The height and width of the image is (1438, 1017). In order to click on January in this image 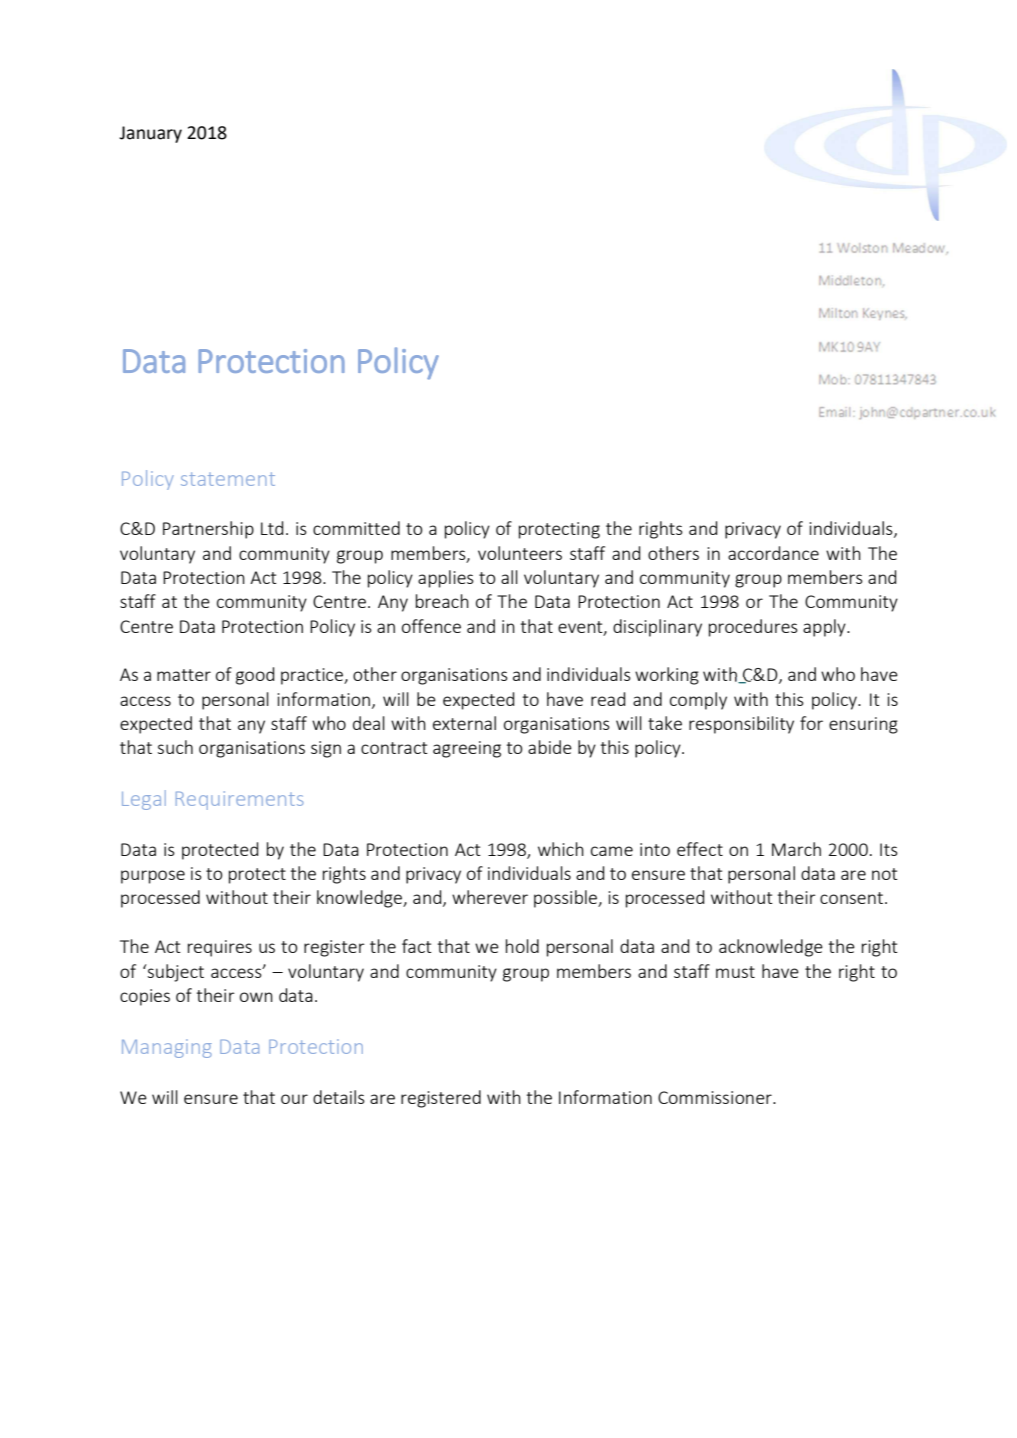, I will do `click(150, 134)`.
